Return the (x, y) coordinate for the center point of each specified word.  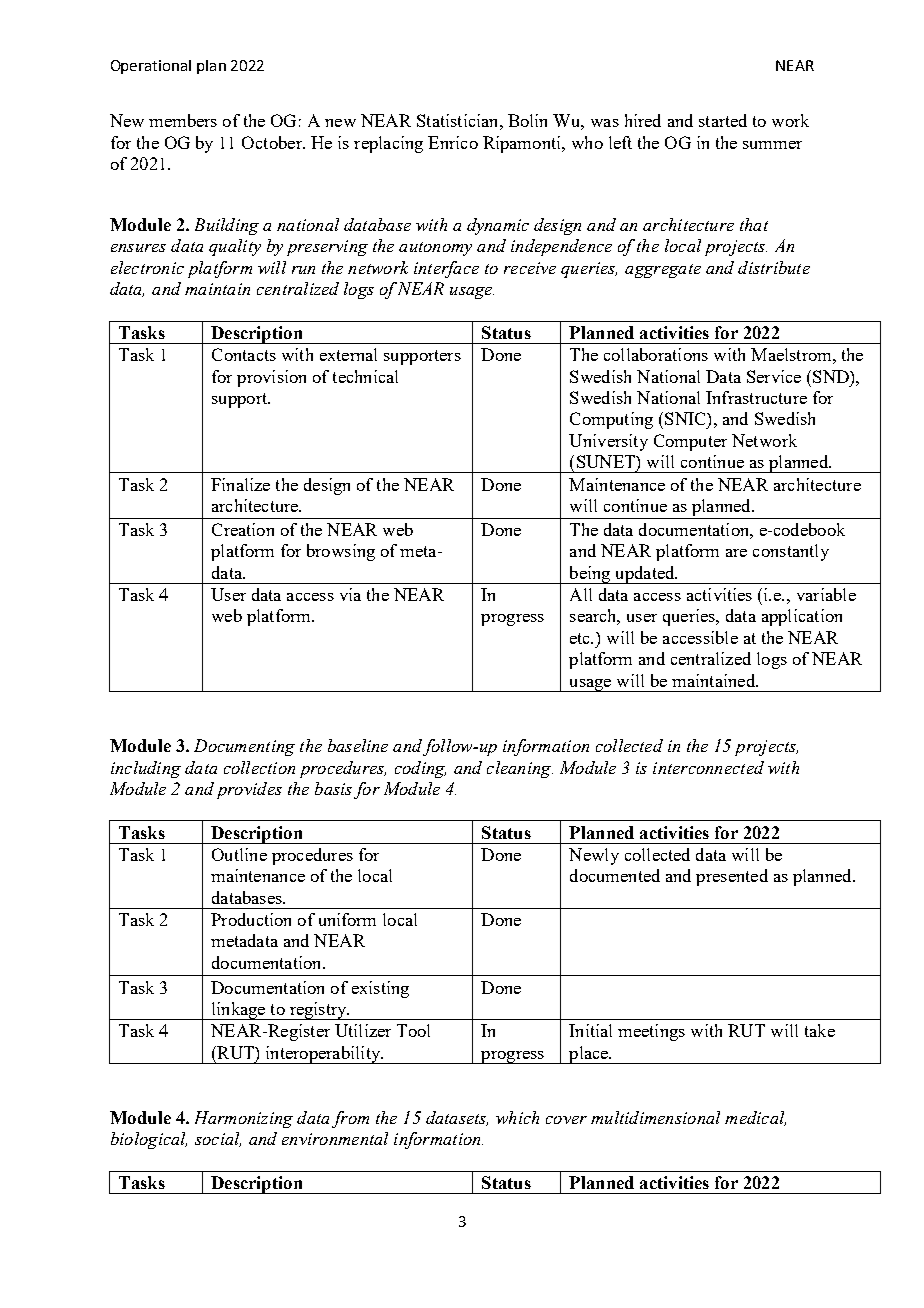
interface (446, 269)
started (723, 120)
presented (732, 877)
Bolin (527, 120)
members (183, 120)
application (802, 617)
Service (774, 376)
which (517, 1117)
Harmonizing (244, 1119)
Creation (243, 529)
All (581, 594)
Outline (239, 854)
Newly (594, 856)
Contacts (244, 354)
